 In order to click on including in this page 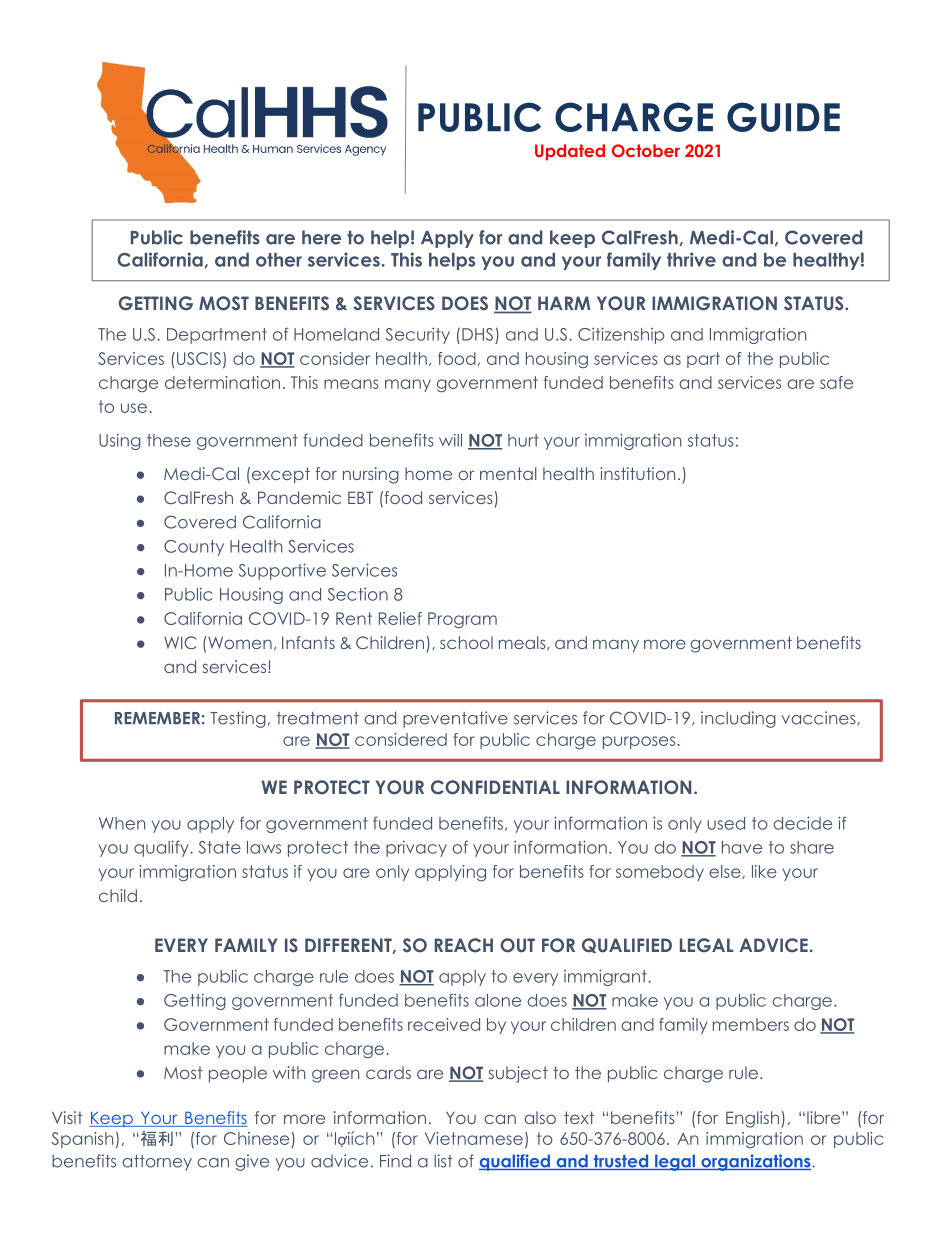, I will do `click(738, 719)`.
